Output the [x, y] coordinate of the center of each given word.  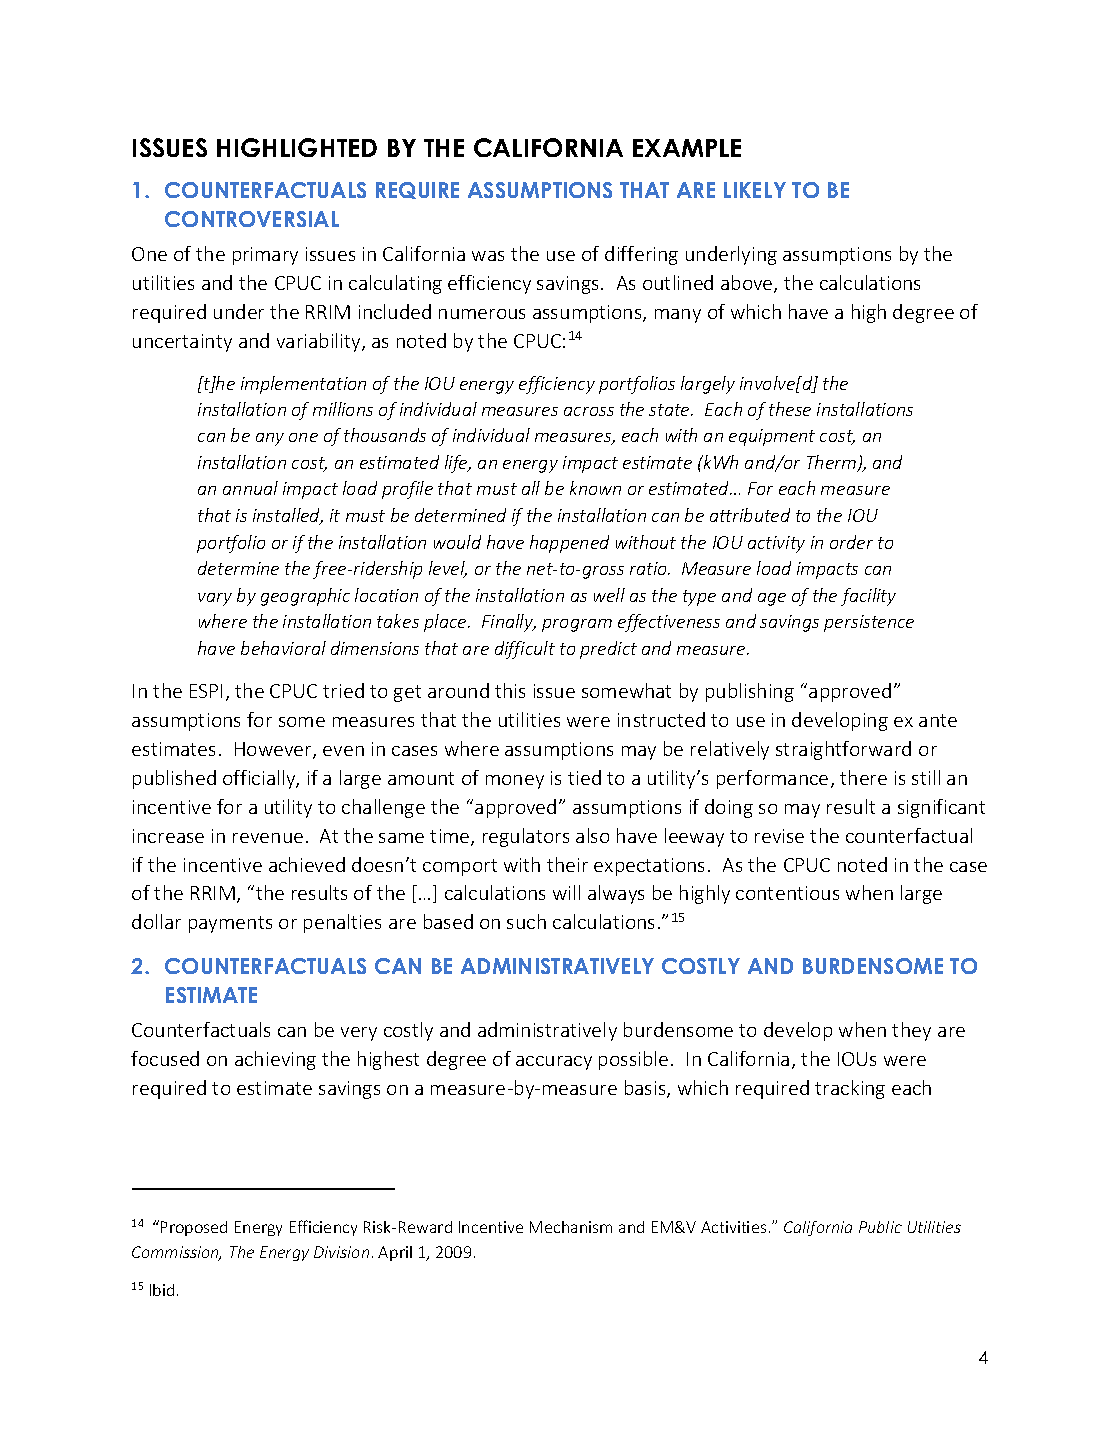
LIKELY [755, 190]
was [488, 256]
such [526, 921]
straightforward [843, 750]
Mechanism [571, 1227]
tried [343, 690]
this [510, 690]
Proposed [194, 1228]
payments [230, 924]
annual [250, 488]
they [911, 1031]
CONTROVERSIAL [252, 219]
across [589, 411]
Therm [833, 463]
